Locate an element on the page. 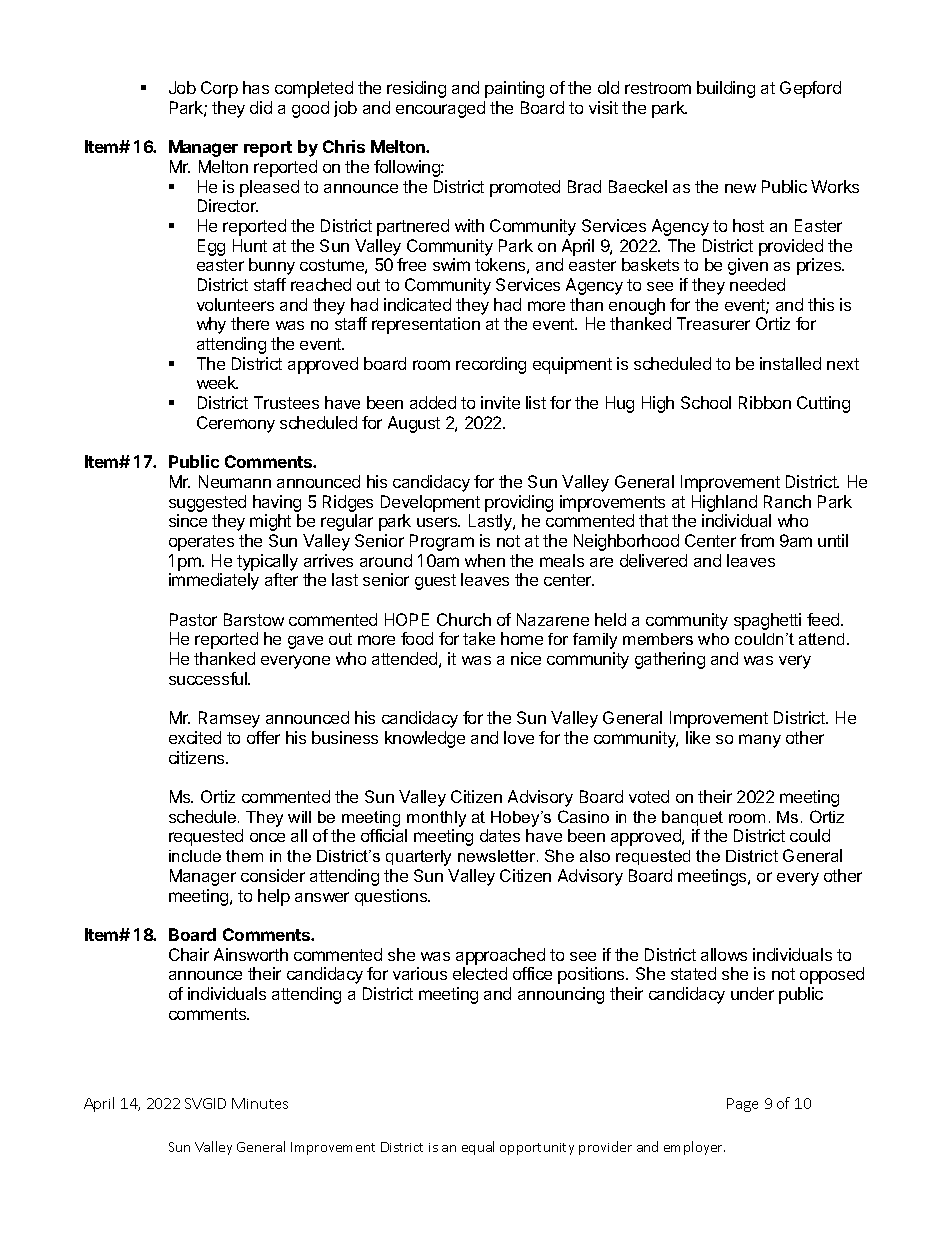 This image has height=1233, width=952. painting is located at coordinates (514, 89).
